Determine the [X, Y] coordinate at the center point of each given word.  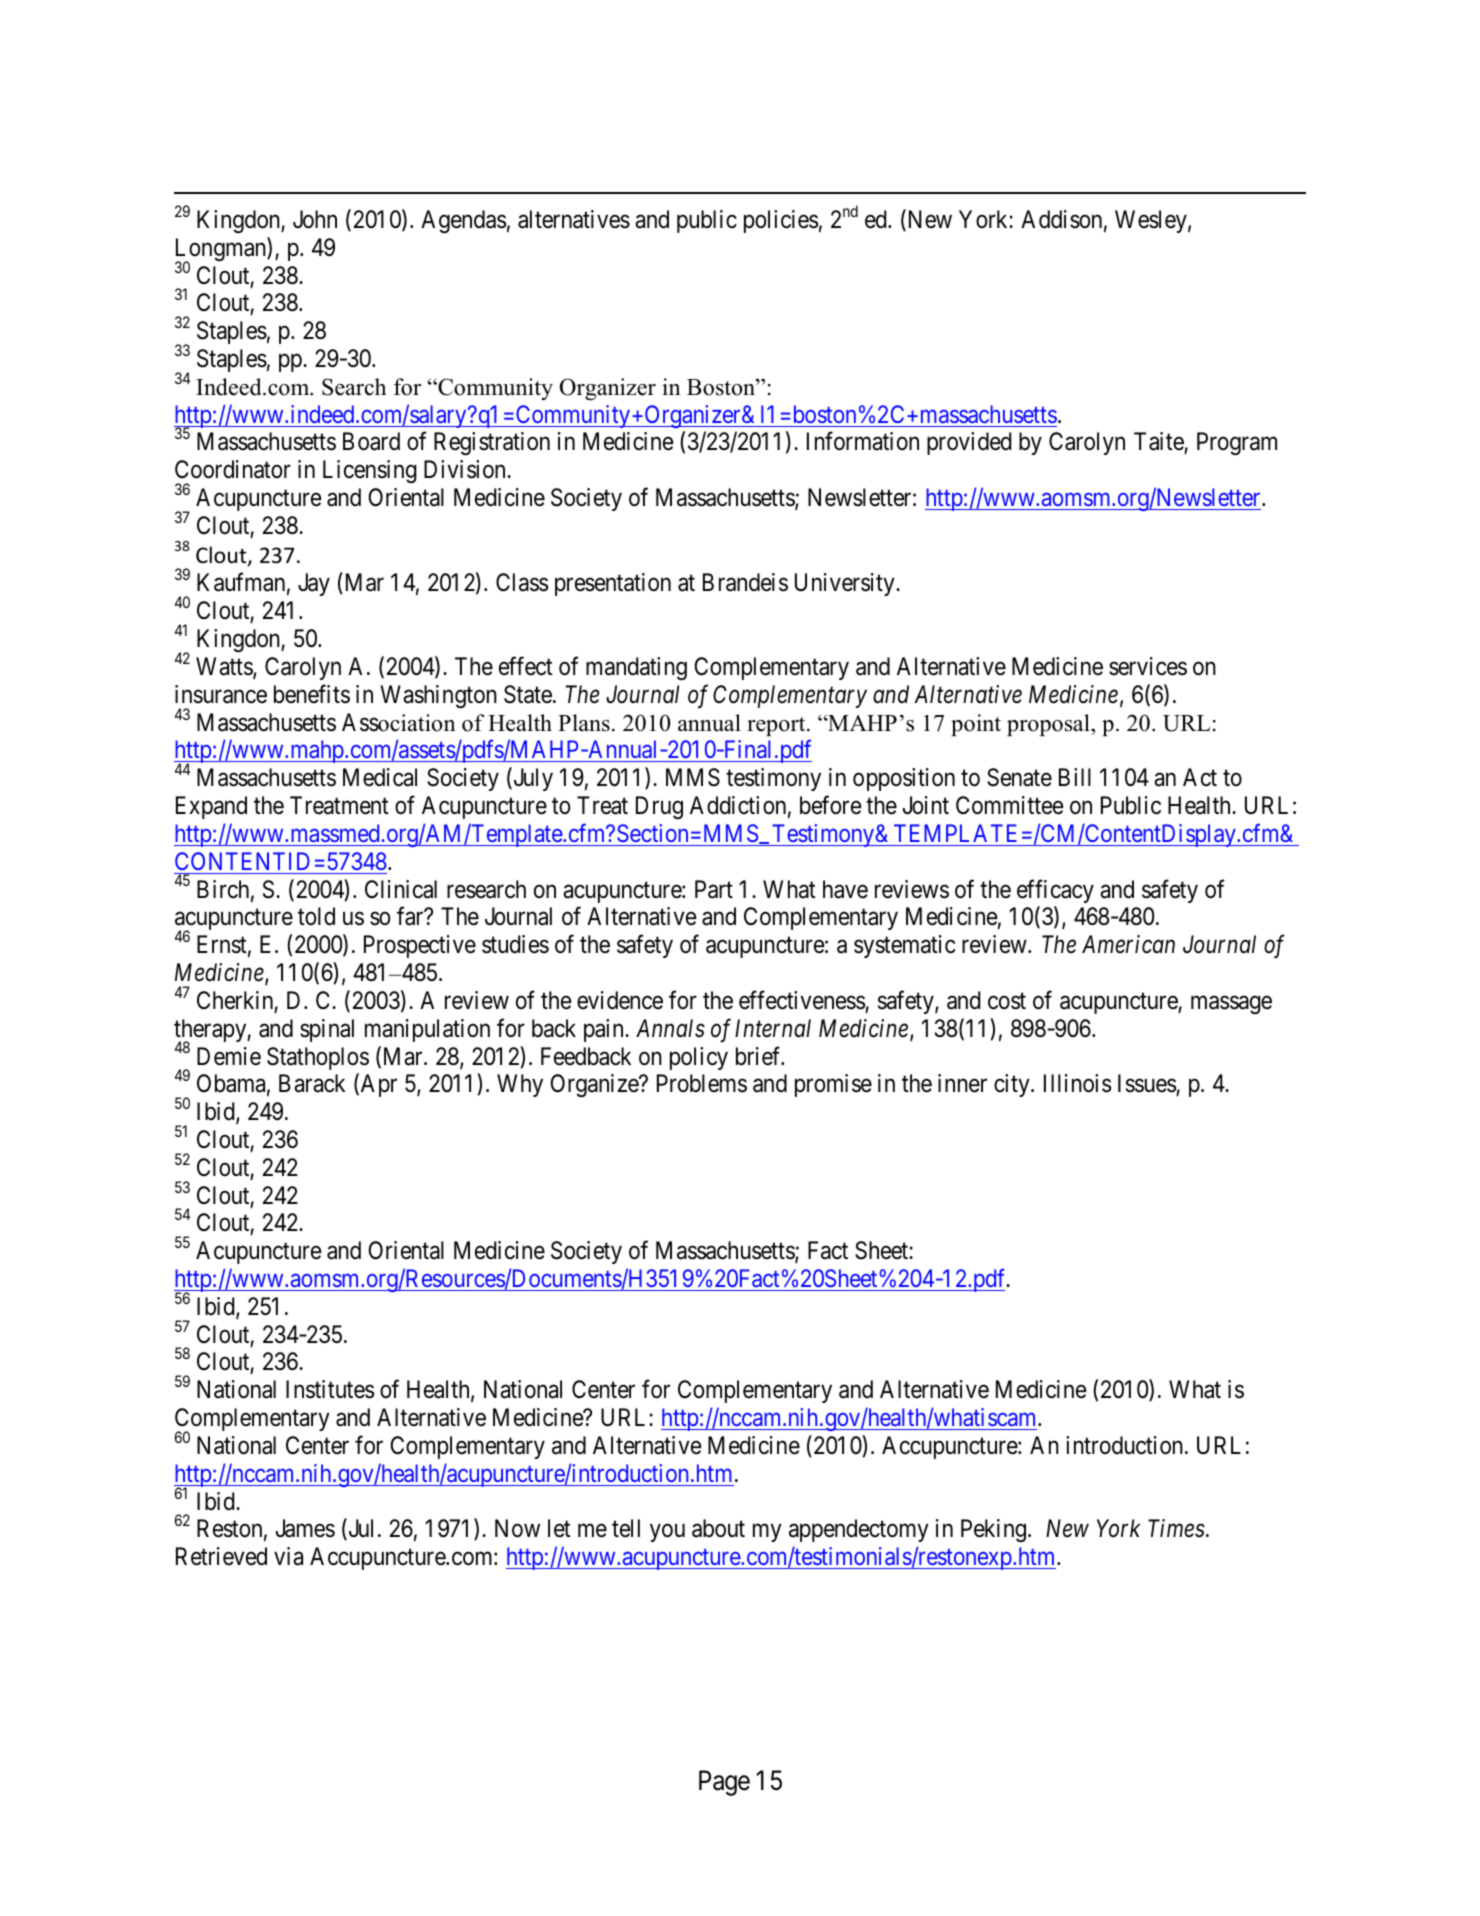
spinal [327, 1030]
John [315, 219]
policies [781, 221]
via [288, 1556]
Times [1176, 1529]
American [1128, 944]
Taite [1159, 443]
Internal [773, 1028]
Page [724, 1783]
